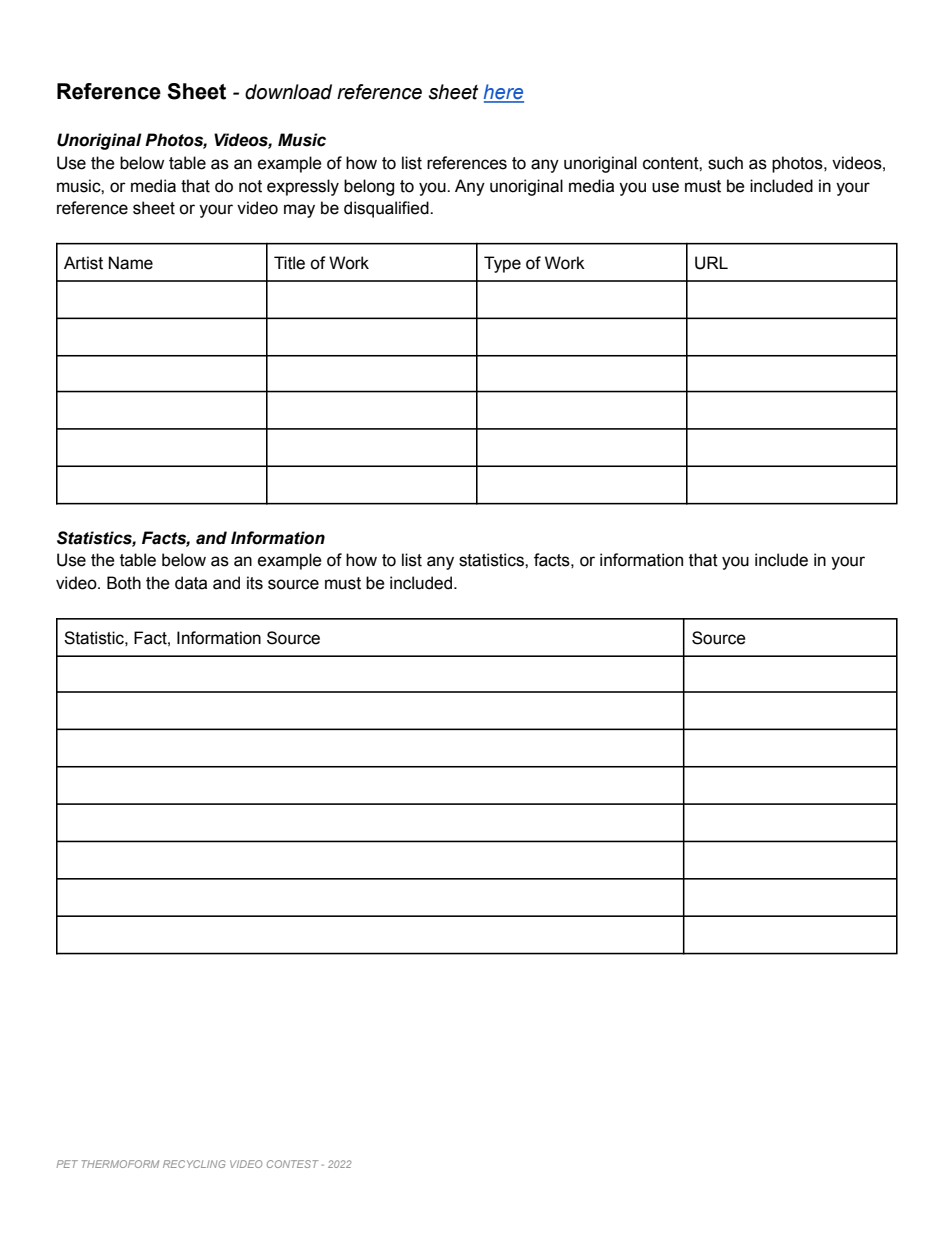  I want to click on not, so click(250, 186).
